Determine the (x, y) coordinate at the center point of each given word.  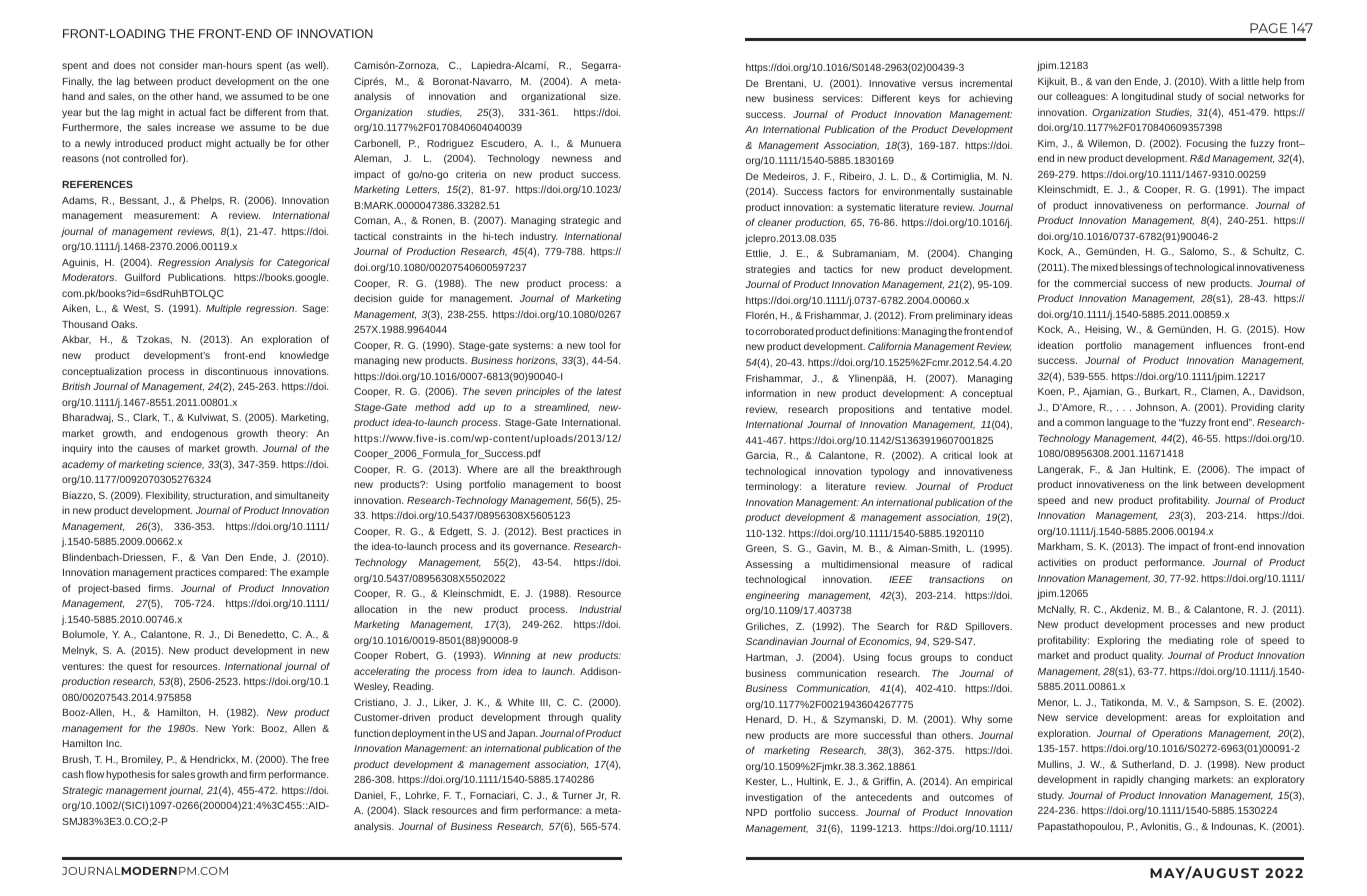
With (1219, 81)
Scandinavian (776, 641)
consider (178, 65)
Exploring (1119, 641)
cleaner (775, 222)
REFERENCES (97, 184)
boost (608, 484)
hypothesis (130, 775)
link (1190, 484)
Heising (1103, 330)
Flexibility (168, 496)
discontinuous (236, 371)
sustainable (986, 191)
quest (139, 667)
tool (597, 345)
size (610, 96)
